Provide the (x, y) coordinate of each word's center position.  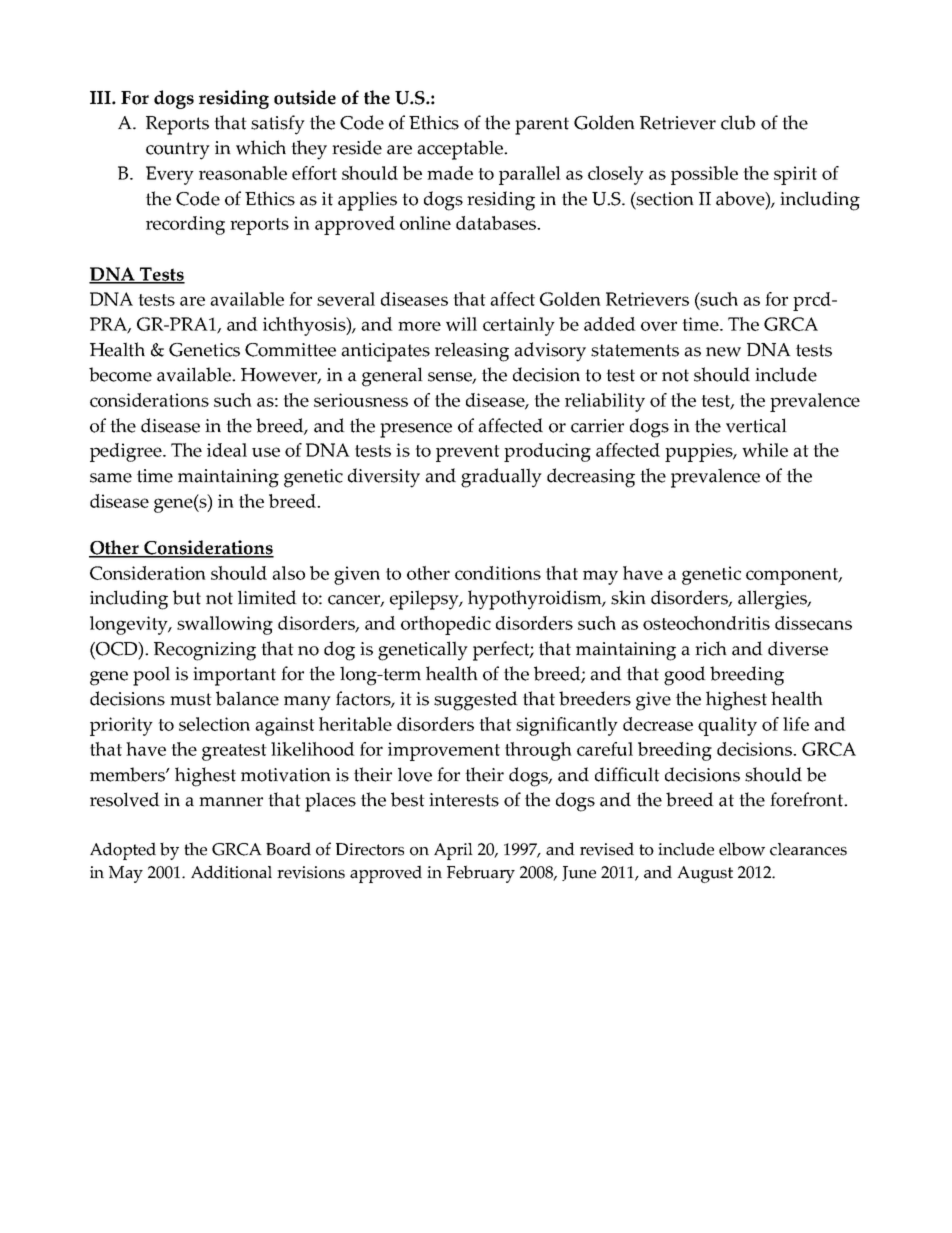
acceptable (461, 150)
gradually (501, 478)
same (111, 478)
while (765, 450)
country (178, 151)
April (453, 851)
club (738, 122)
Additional (231, 872)
